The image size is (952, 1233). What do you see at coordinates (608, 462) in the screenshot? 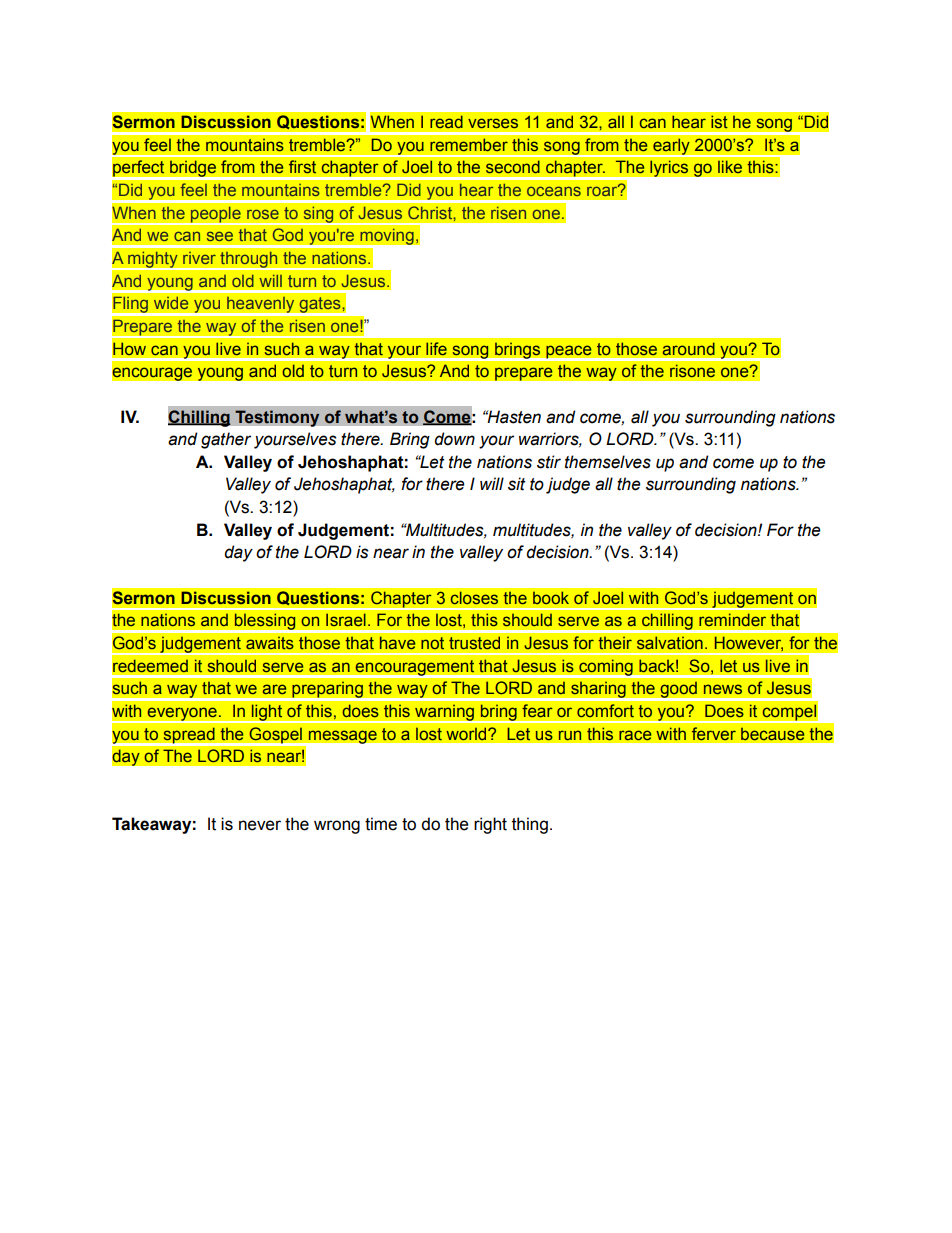
I see `themselves` at bounding box center [608, 462].
